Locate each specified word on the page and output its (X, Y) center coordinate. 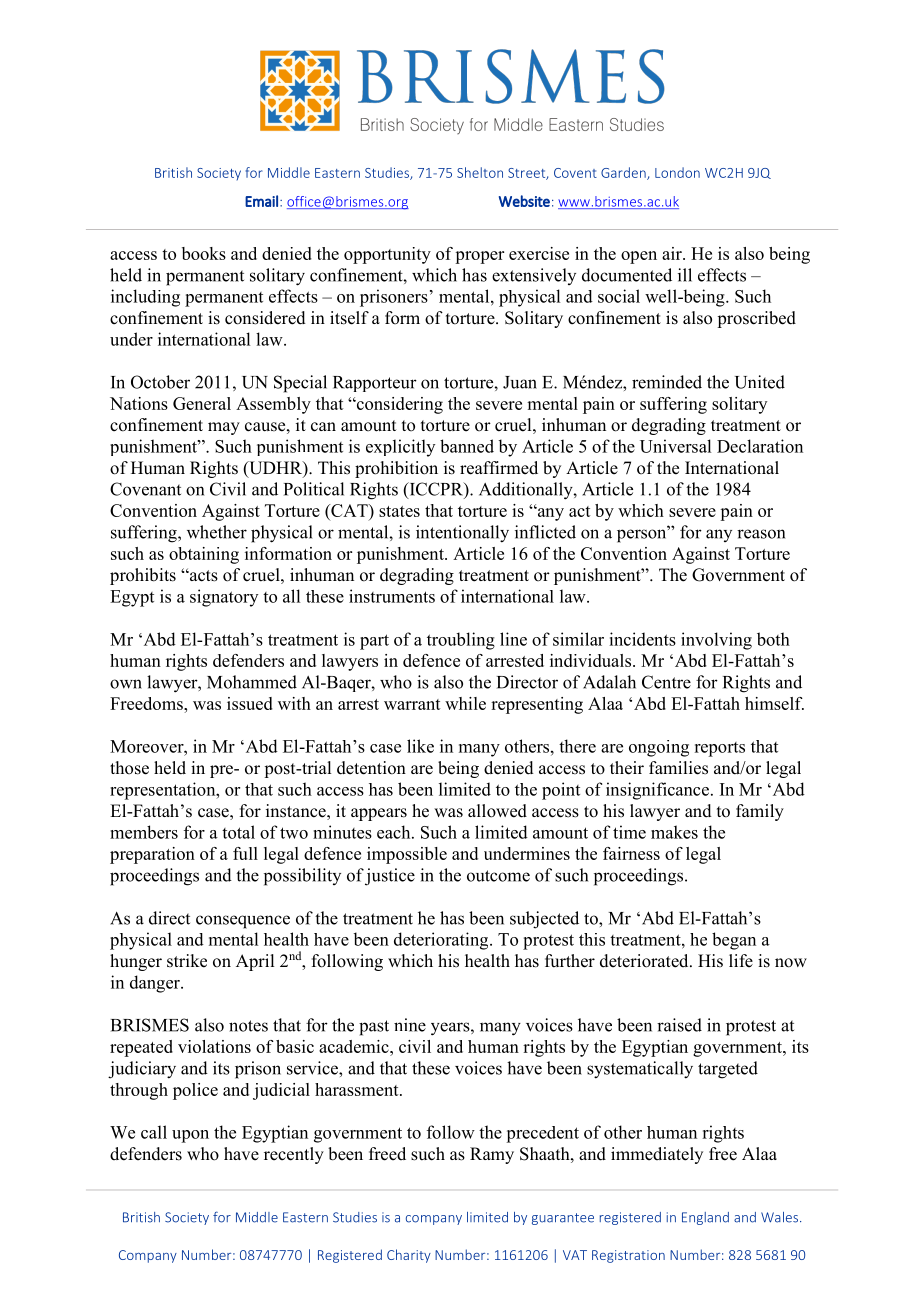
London (677, 172)
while (465, 703)
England (705, 1218)
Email (261, 201)
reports (719, 749)
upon (190, 1136)
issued (250, 703)
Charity (409, 1256)
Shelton (480, 172)
